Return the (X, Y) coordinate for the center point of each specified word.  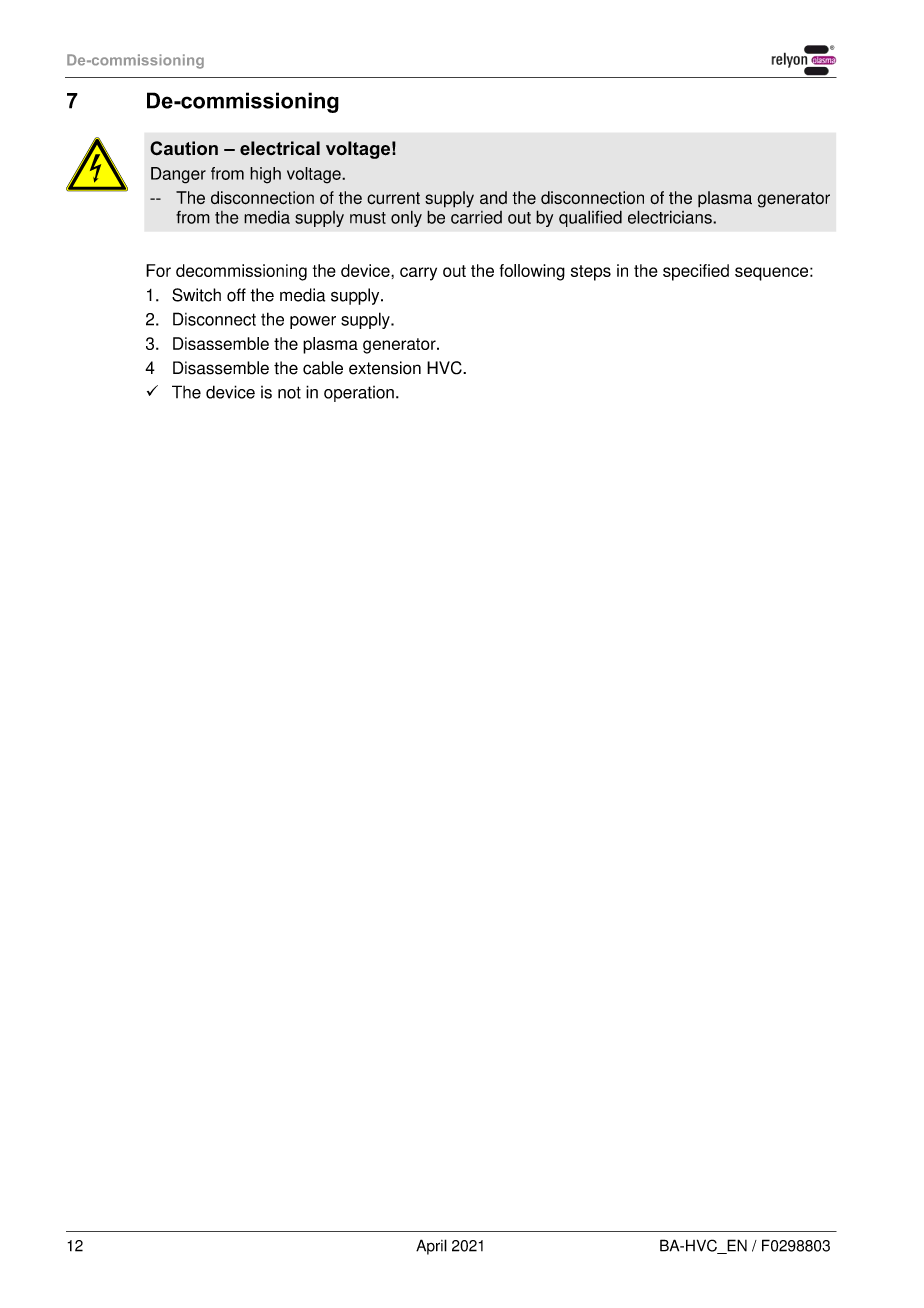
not (289, 392)
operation (359, 394)
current (393, 198)
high (265, 175)
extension (385, 368)
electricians (671, 217)
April (431, 1247)
